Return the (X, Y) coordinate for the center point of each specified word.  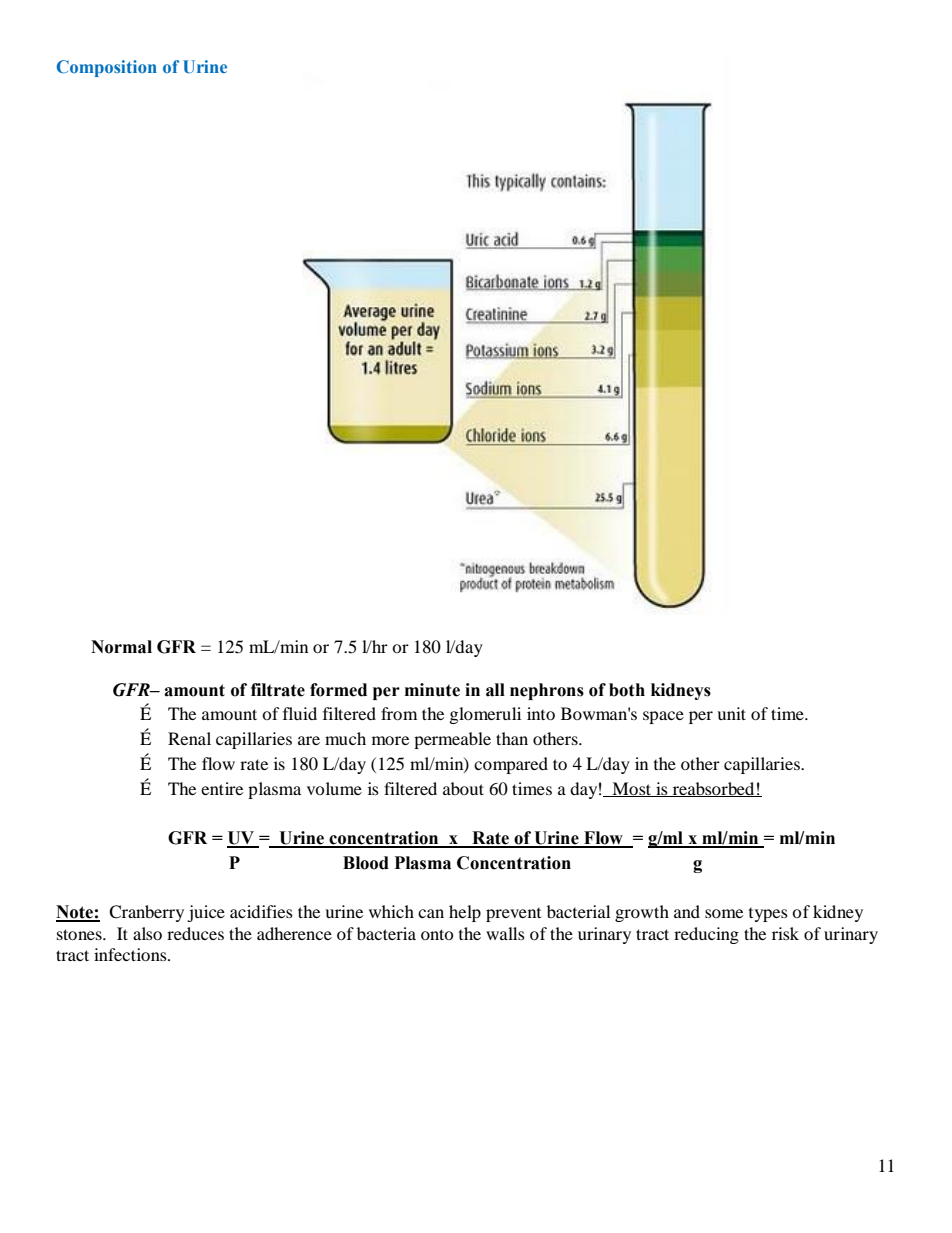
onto (437, 934)
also (147, 933)
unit (731, 713)
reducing (706, 935)
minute (432, 690)
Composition (107, 68)
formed (338, 690)
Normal (121, 647)
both (627, 690)
